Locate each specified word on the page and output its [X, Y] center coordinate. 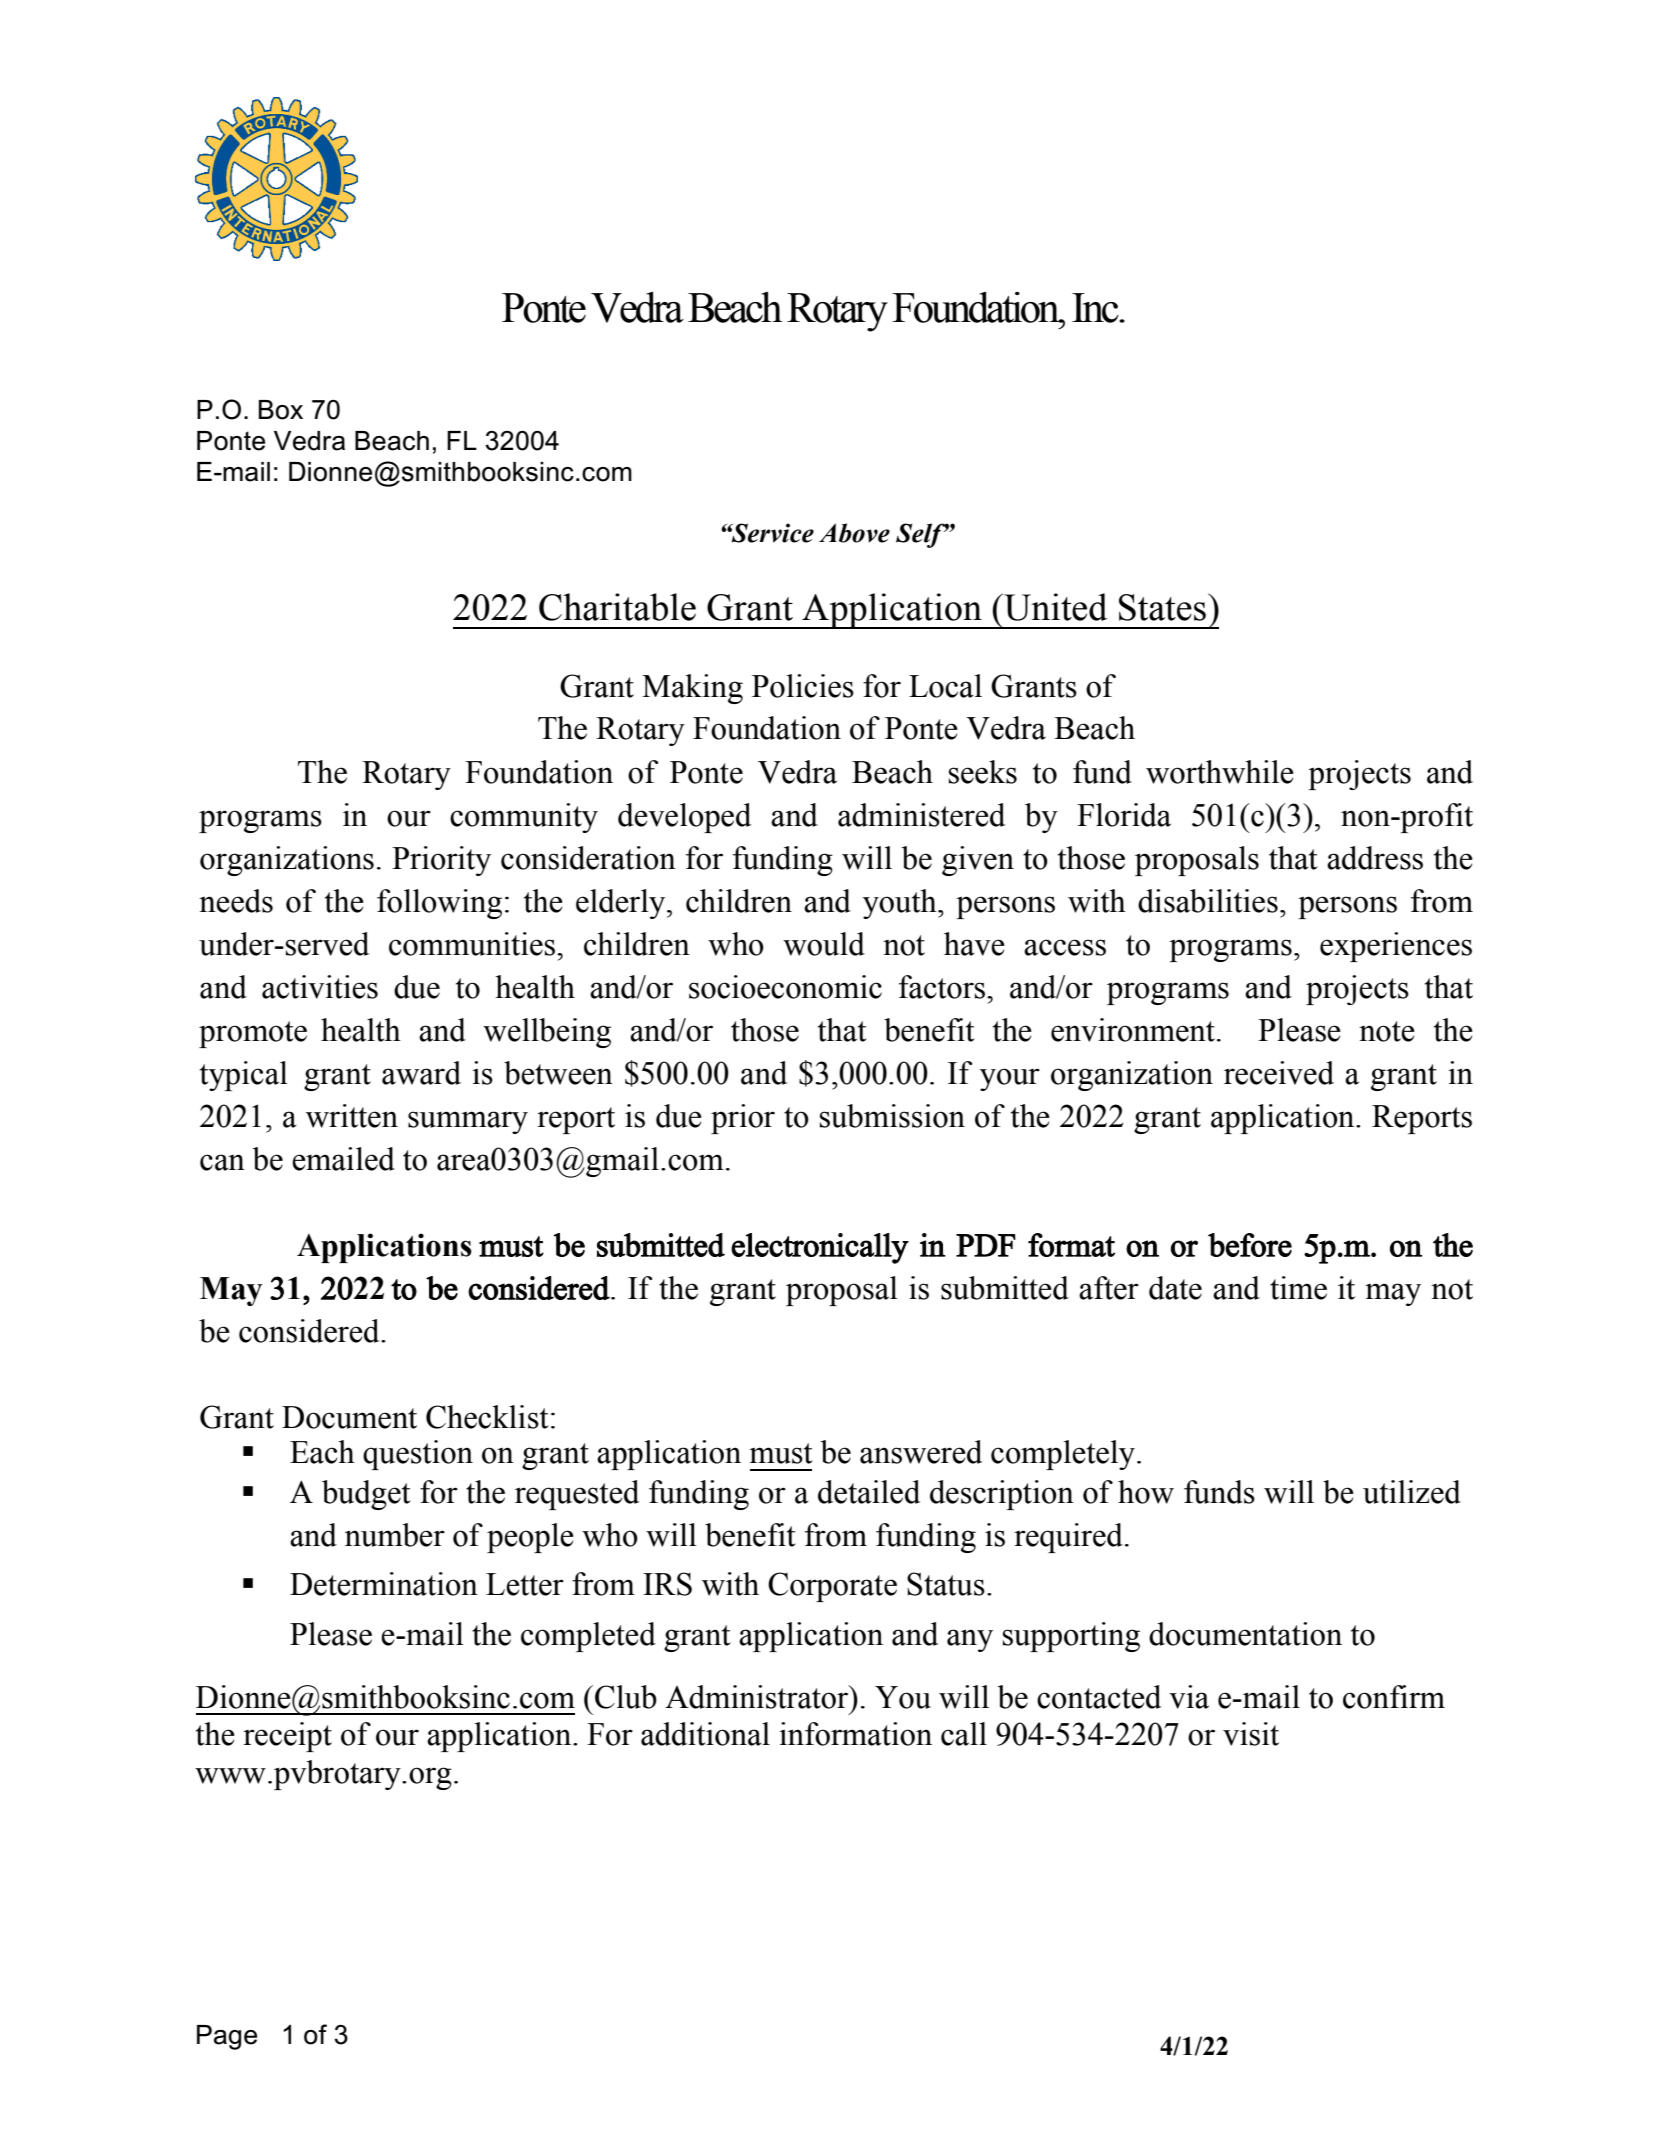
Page [227, 2037]
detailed [869, 1492]
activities [320, 987]
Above [854, 533]
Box [281, 410]
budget [366, 1495]
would [824, 944]
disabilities [1208, 901]
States [1162, 607]
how [1146, 1492]
